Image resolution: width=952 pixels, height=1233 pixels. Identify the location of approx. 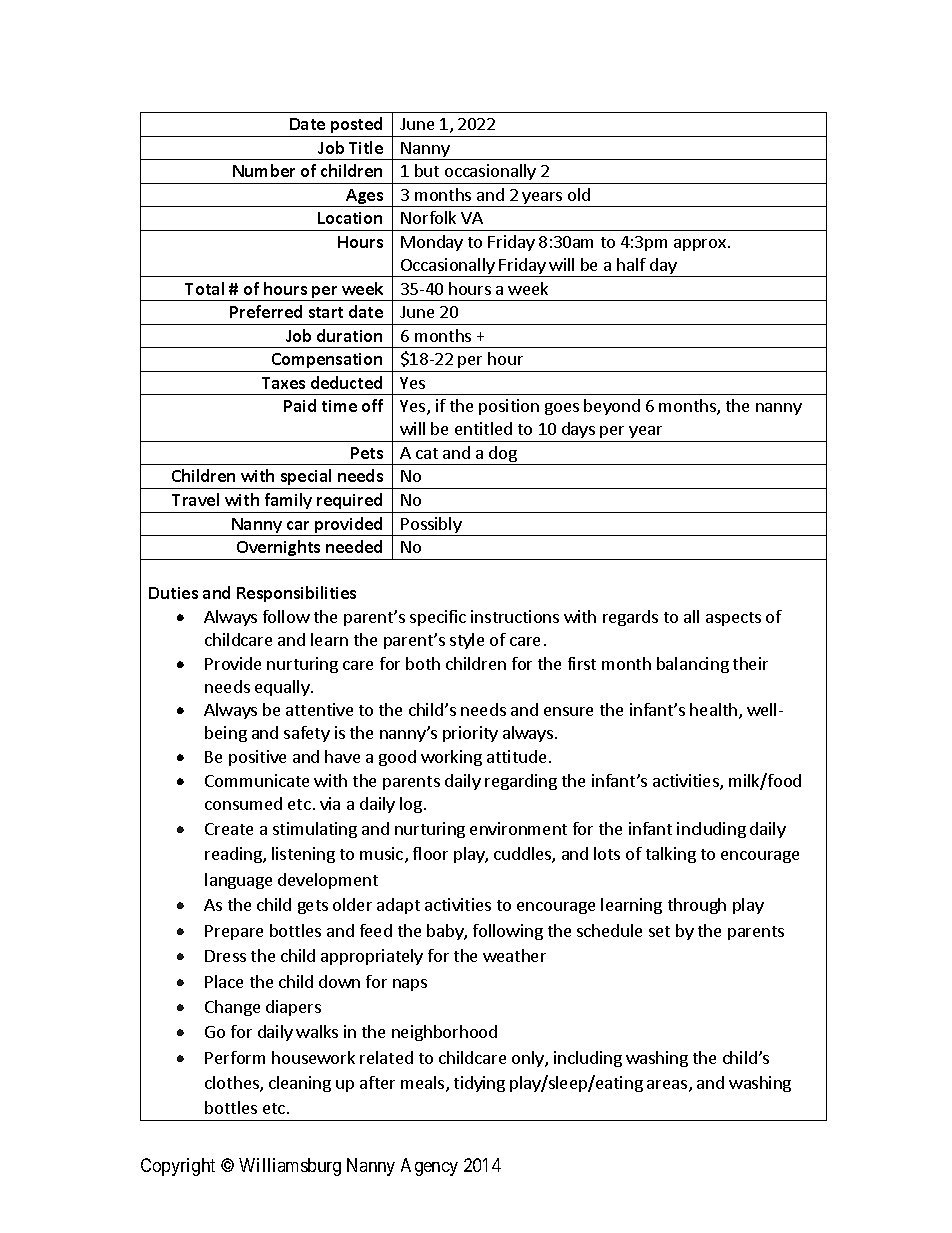
(700, 245).
